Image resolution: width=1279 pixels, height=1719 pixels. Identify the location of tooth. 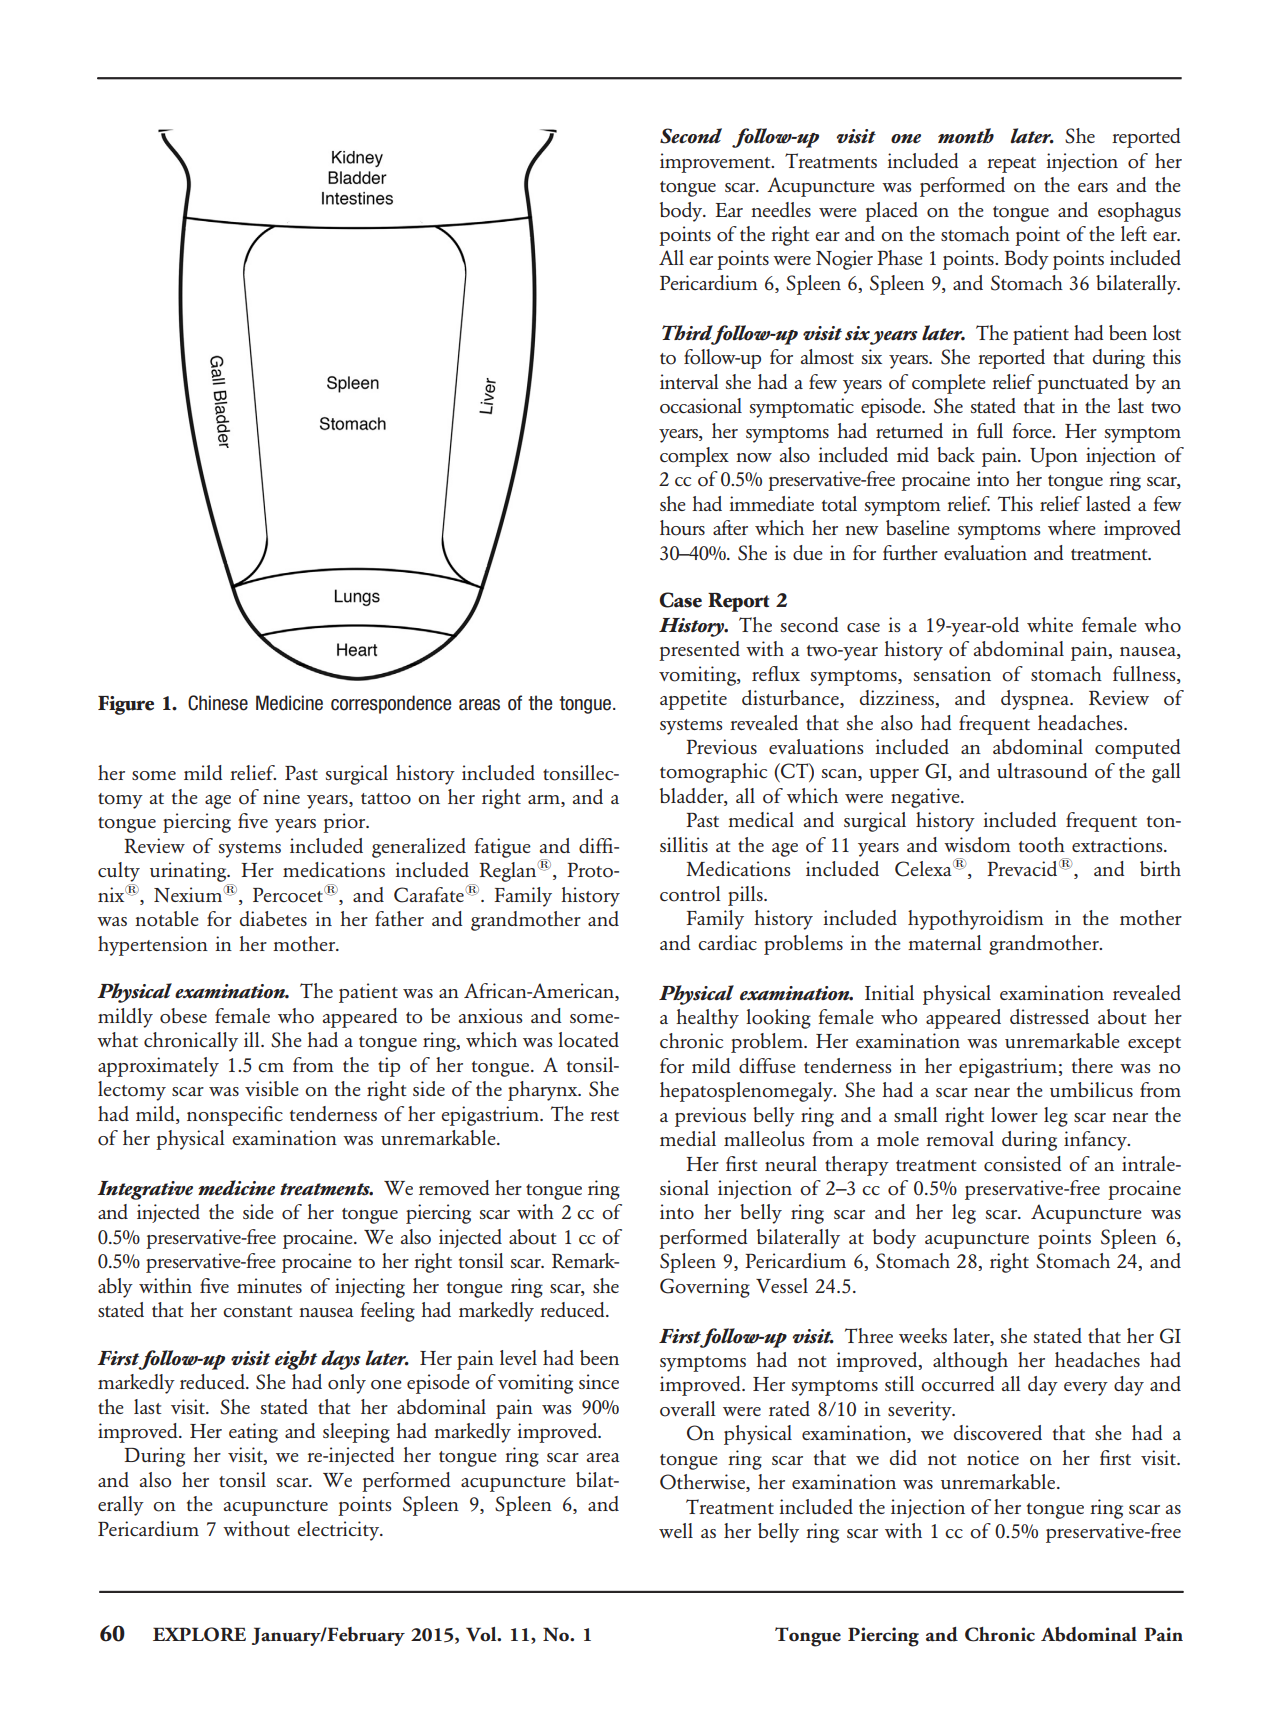
(1042, 845).
